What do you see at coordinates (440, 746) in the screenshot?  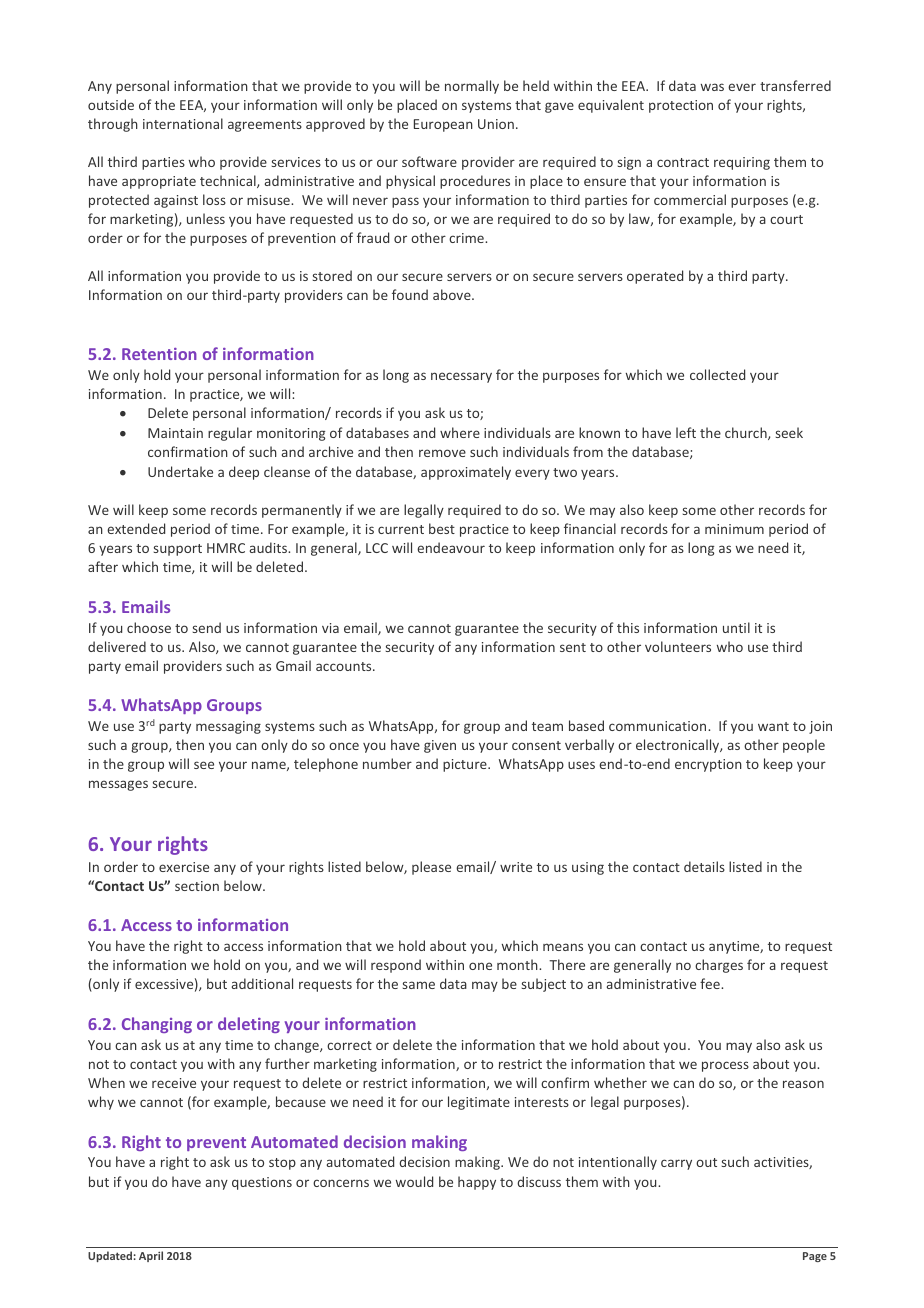 I see `given` at bounding box center [440, 746].
